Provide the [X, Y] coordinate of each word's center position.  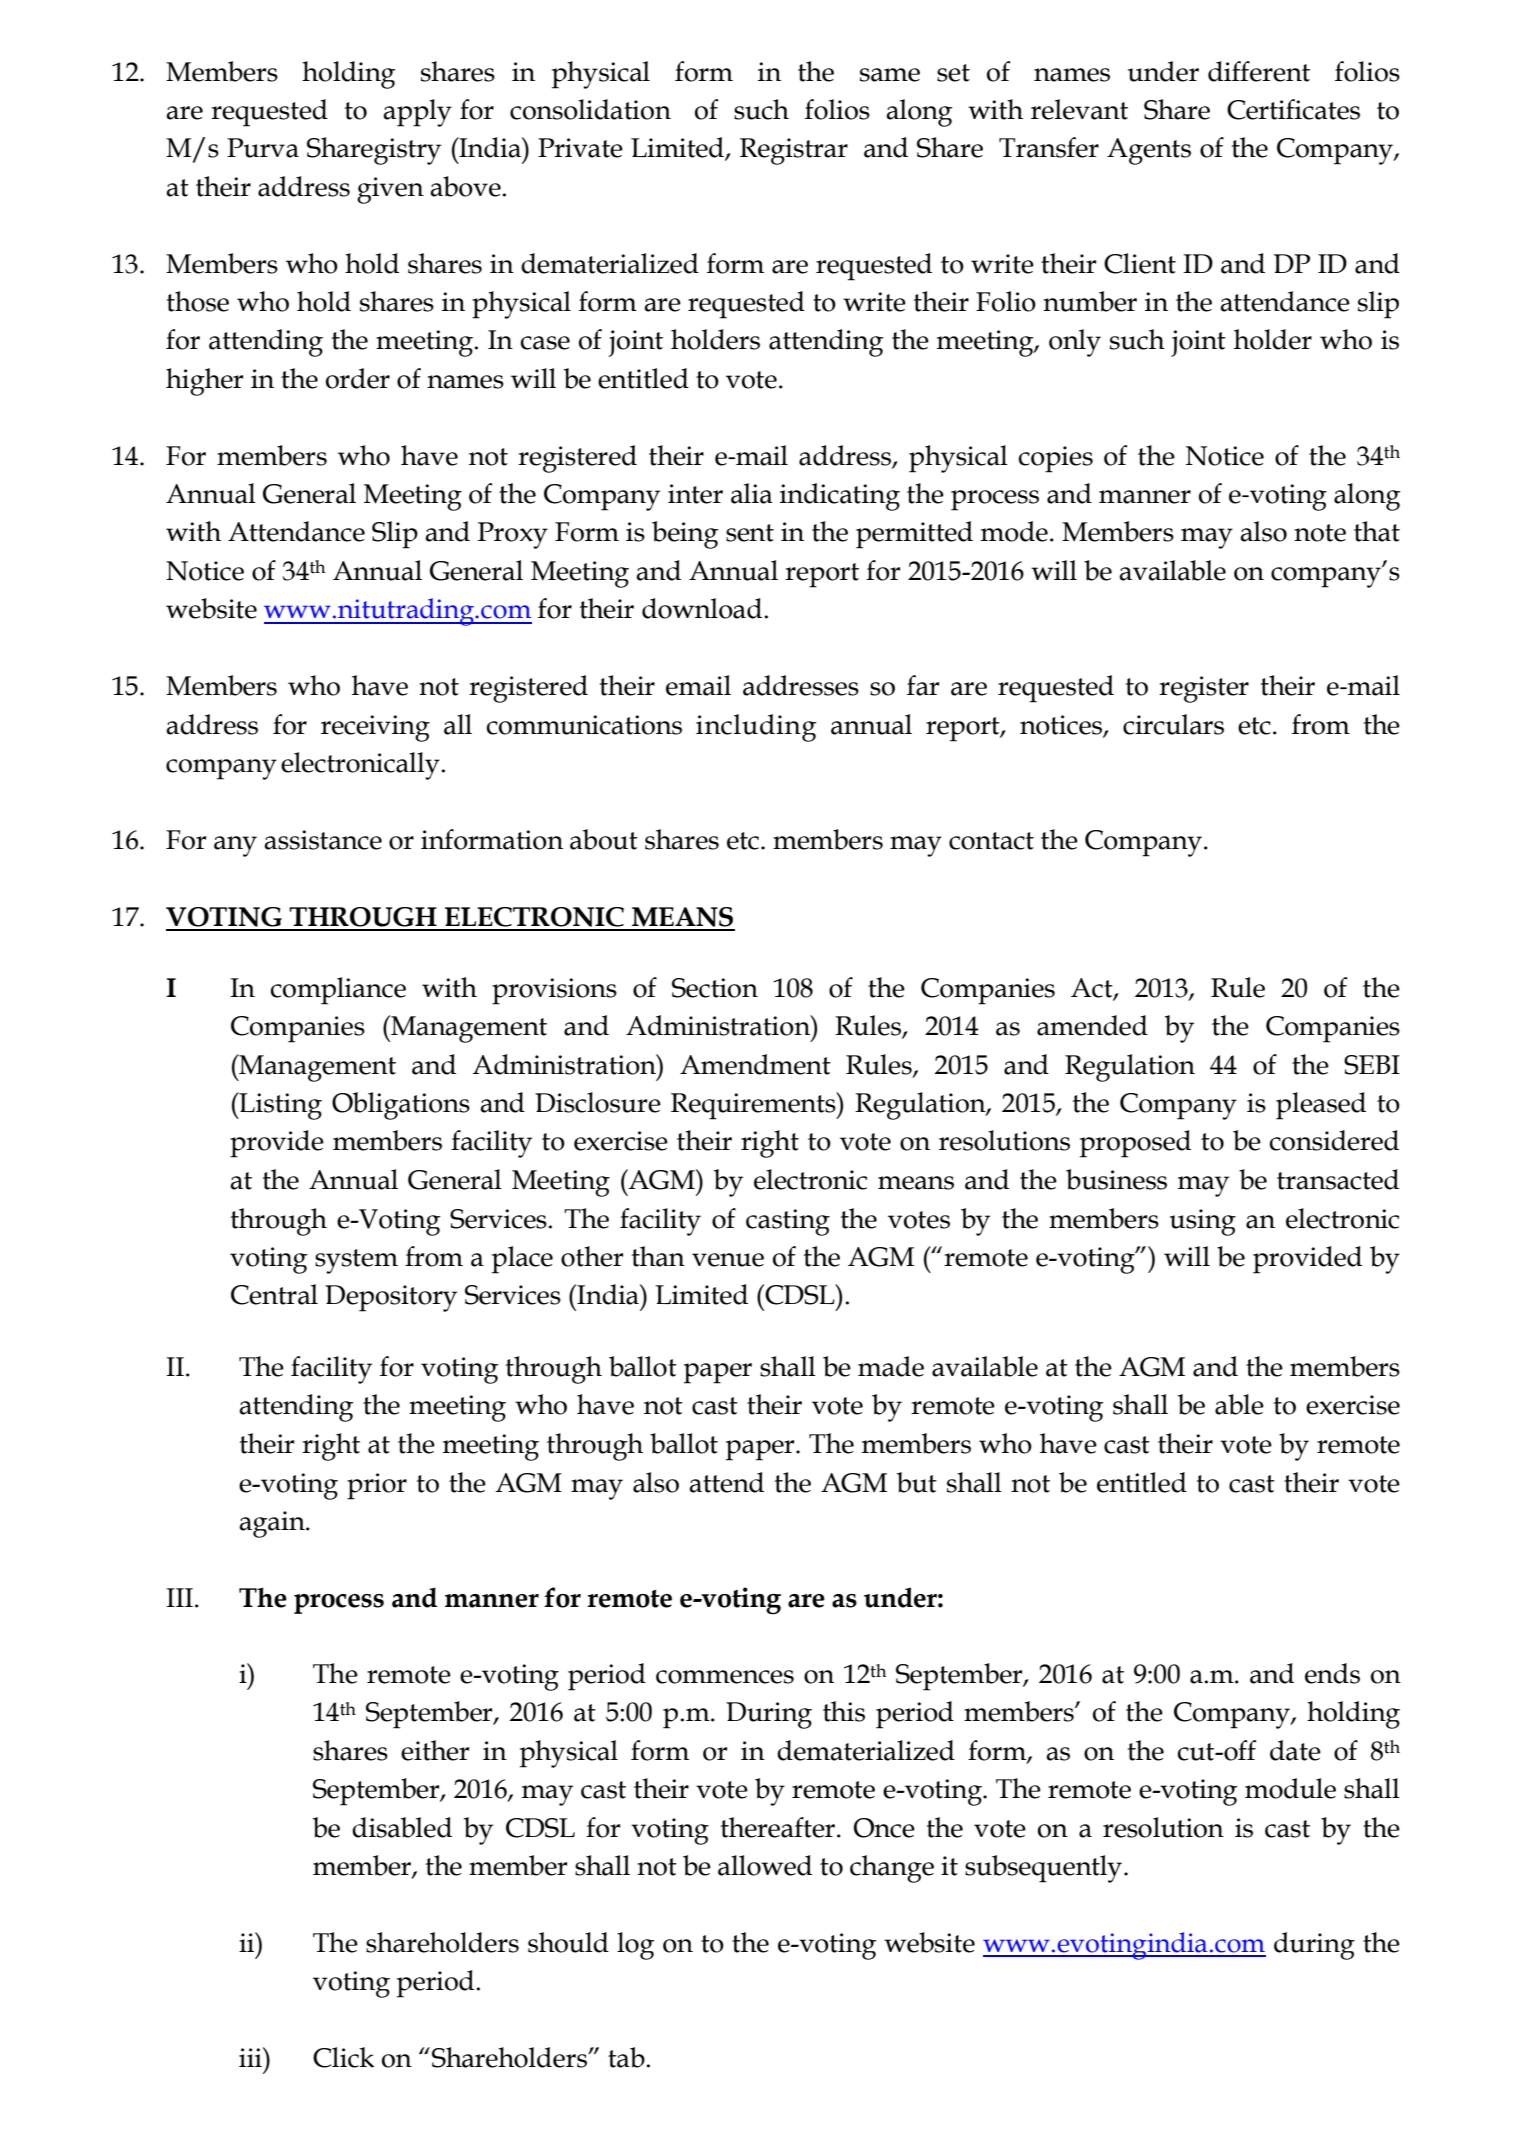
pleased [1321, 1106]
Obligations [401, 1106]
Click [343, 2057]
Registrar [794, 151]
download [703, 608]
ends [1332, 1673]
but [917, 1482]
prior [377, 1486]
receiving [375, 728]
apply [417, 113]
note [1320, 533]
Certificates [1293, 109]
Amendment [755, 1064]
